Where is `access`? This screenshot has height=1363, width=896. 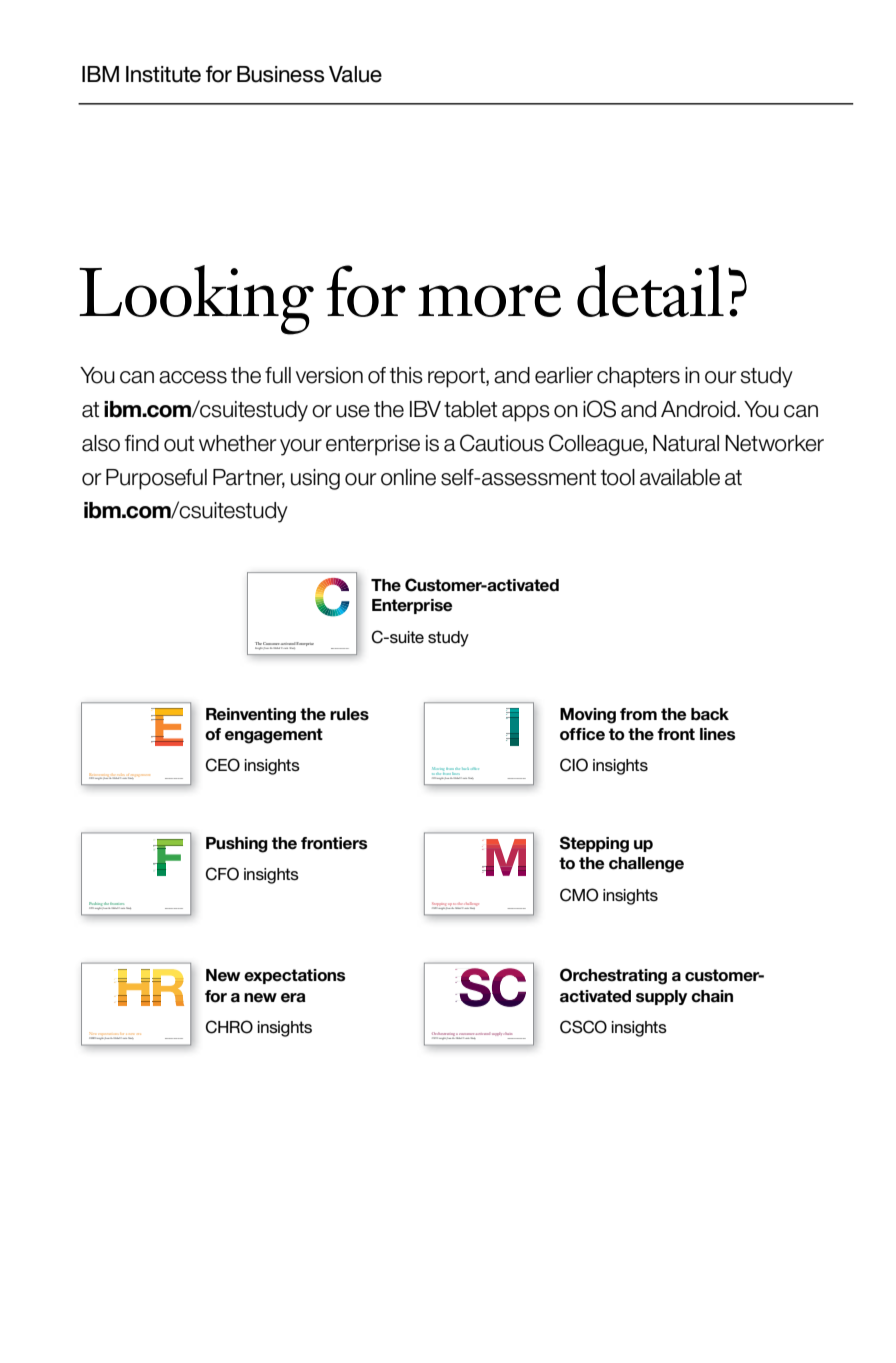
access is located at coordinates (193, 377).
